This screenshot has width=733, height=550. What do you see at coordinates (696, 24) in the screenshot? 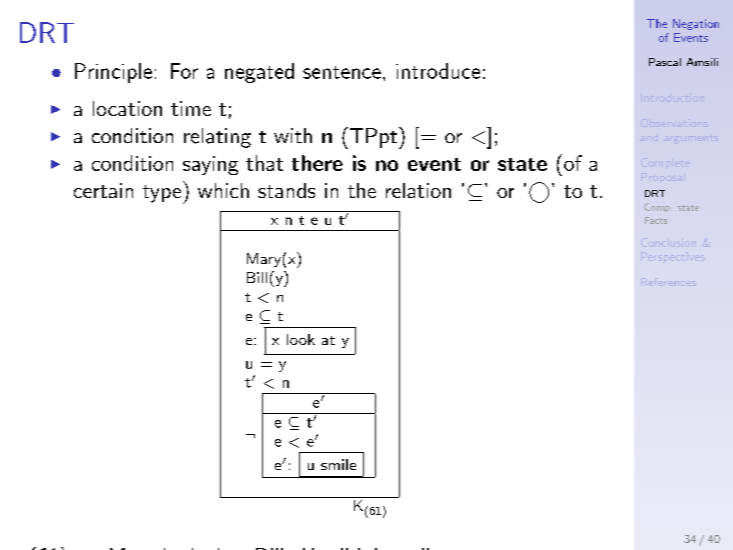
I see `Negation` at bounding box center [696, 24].
